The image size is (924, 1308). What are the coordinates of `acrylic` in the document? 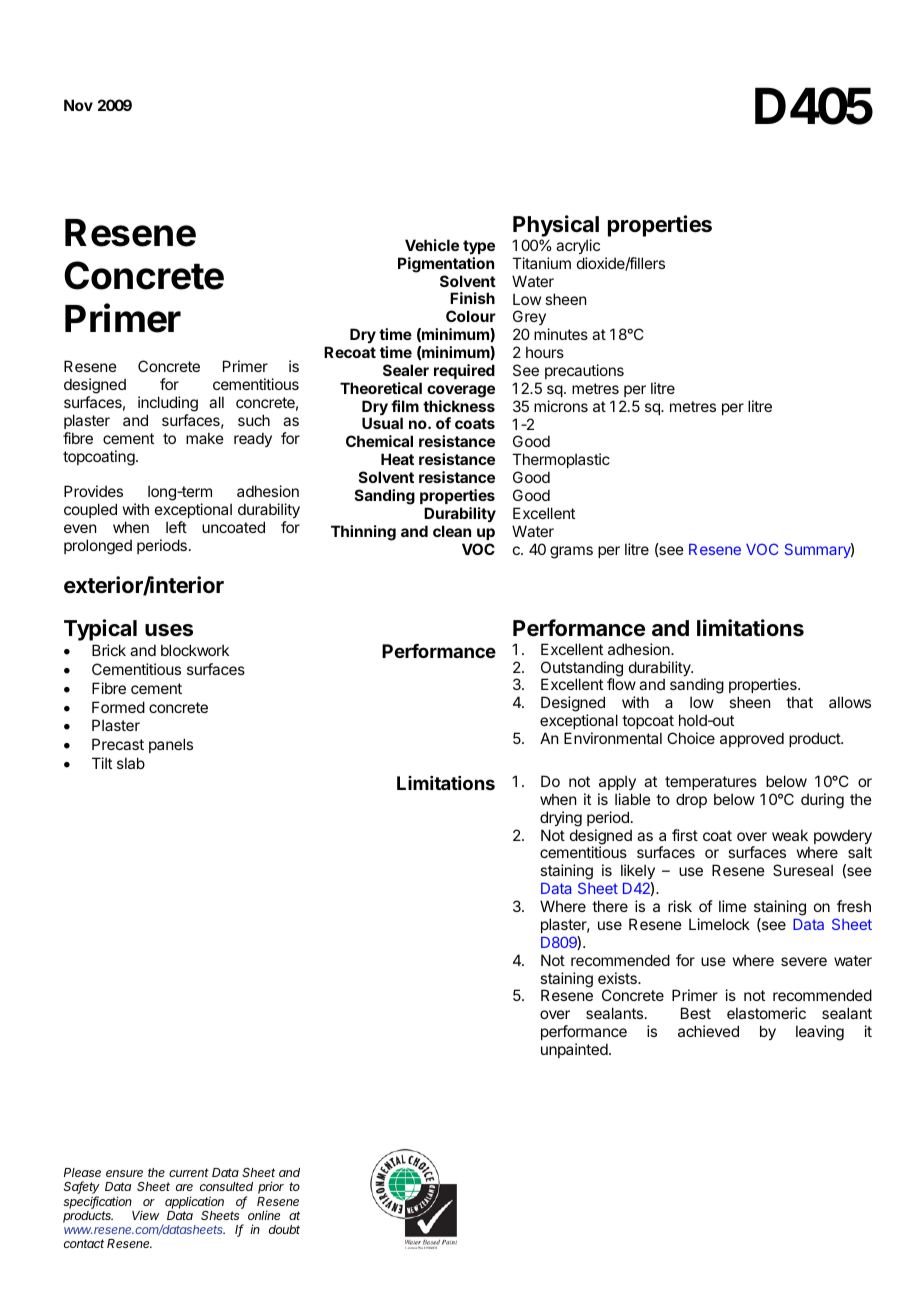 It's located at (578, 246).
